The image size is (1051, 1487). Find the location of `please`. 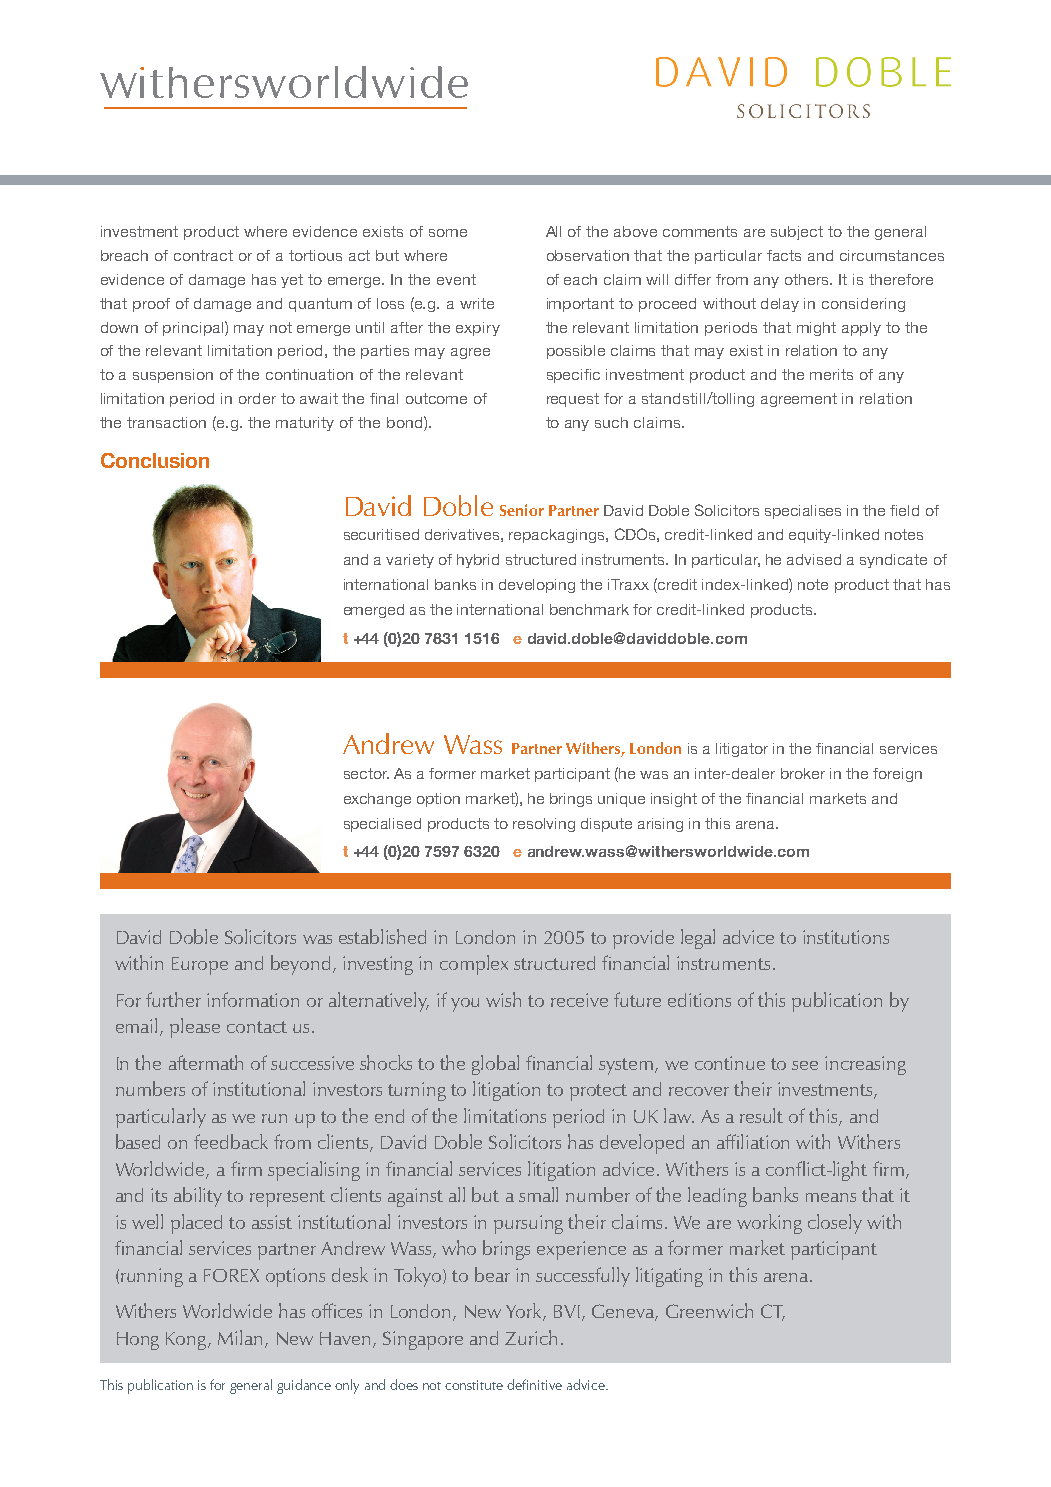

please is located at coordinates (195, 1028).
